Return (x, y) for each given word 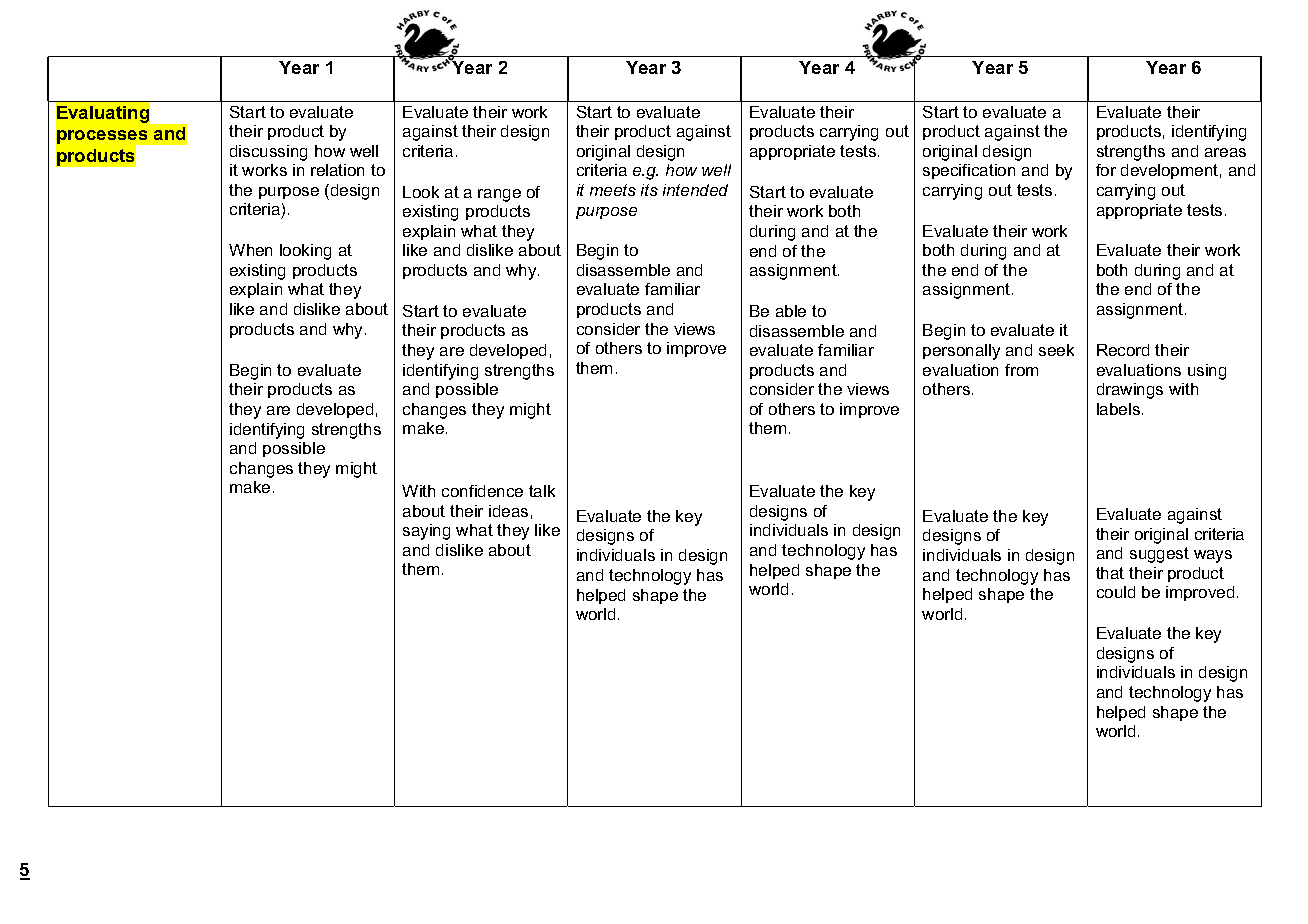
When (250, 250)
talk (542, 491)
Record (1123, 350)
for (1106, 170)
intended (695, 190)
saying (426, 532)
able (791, 311)
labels (1118, 409)
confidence (482, 491)
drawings (1130, 391)
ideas (508, 511)
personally (961, 352)
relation (337, 170)
